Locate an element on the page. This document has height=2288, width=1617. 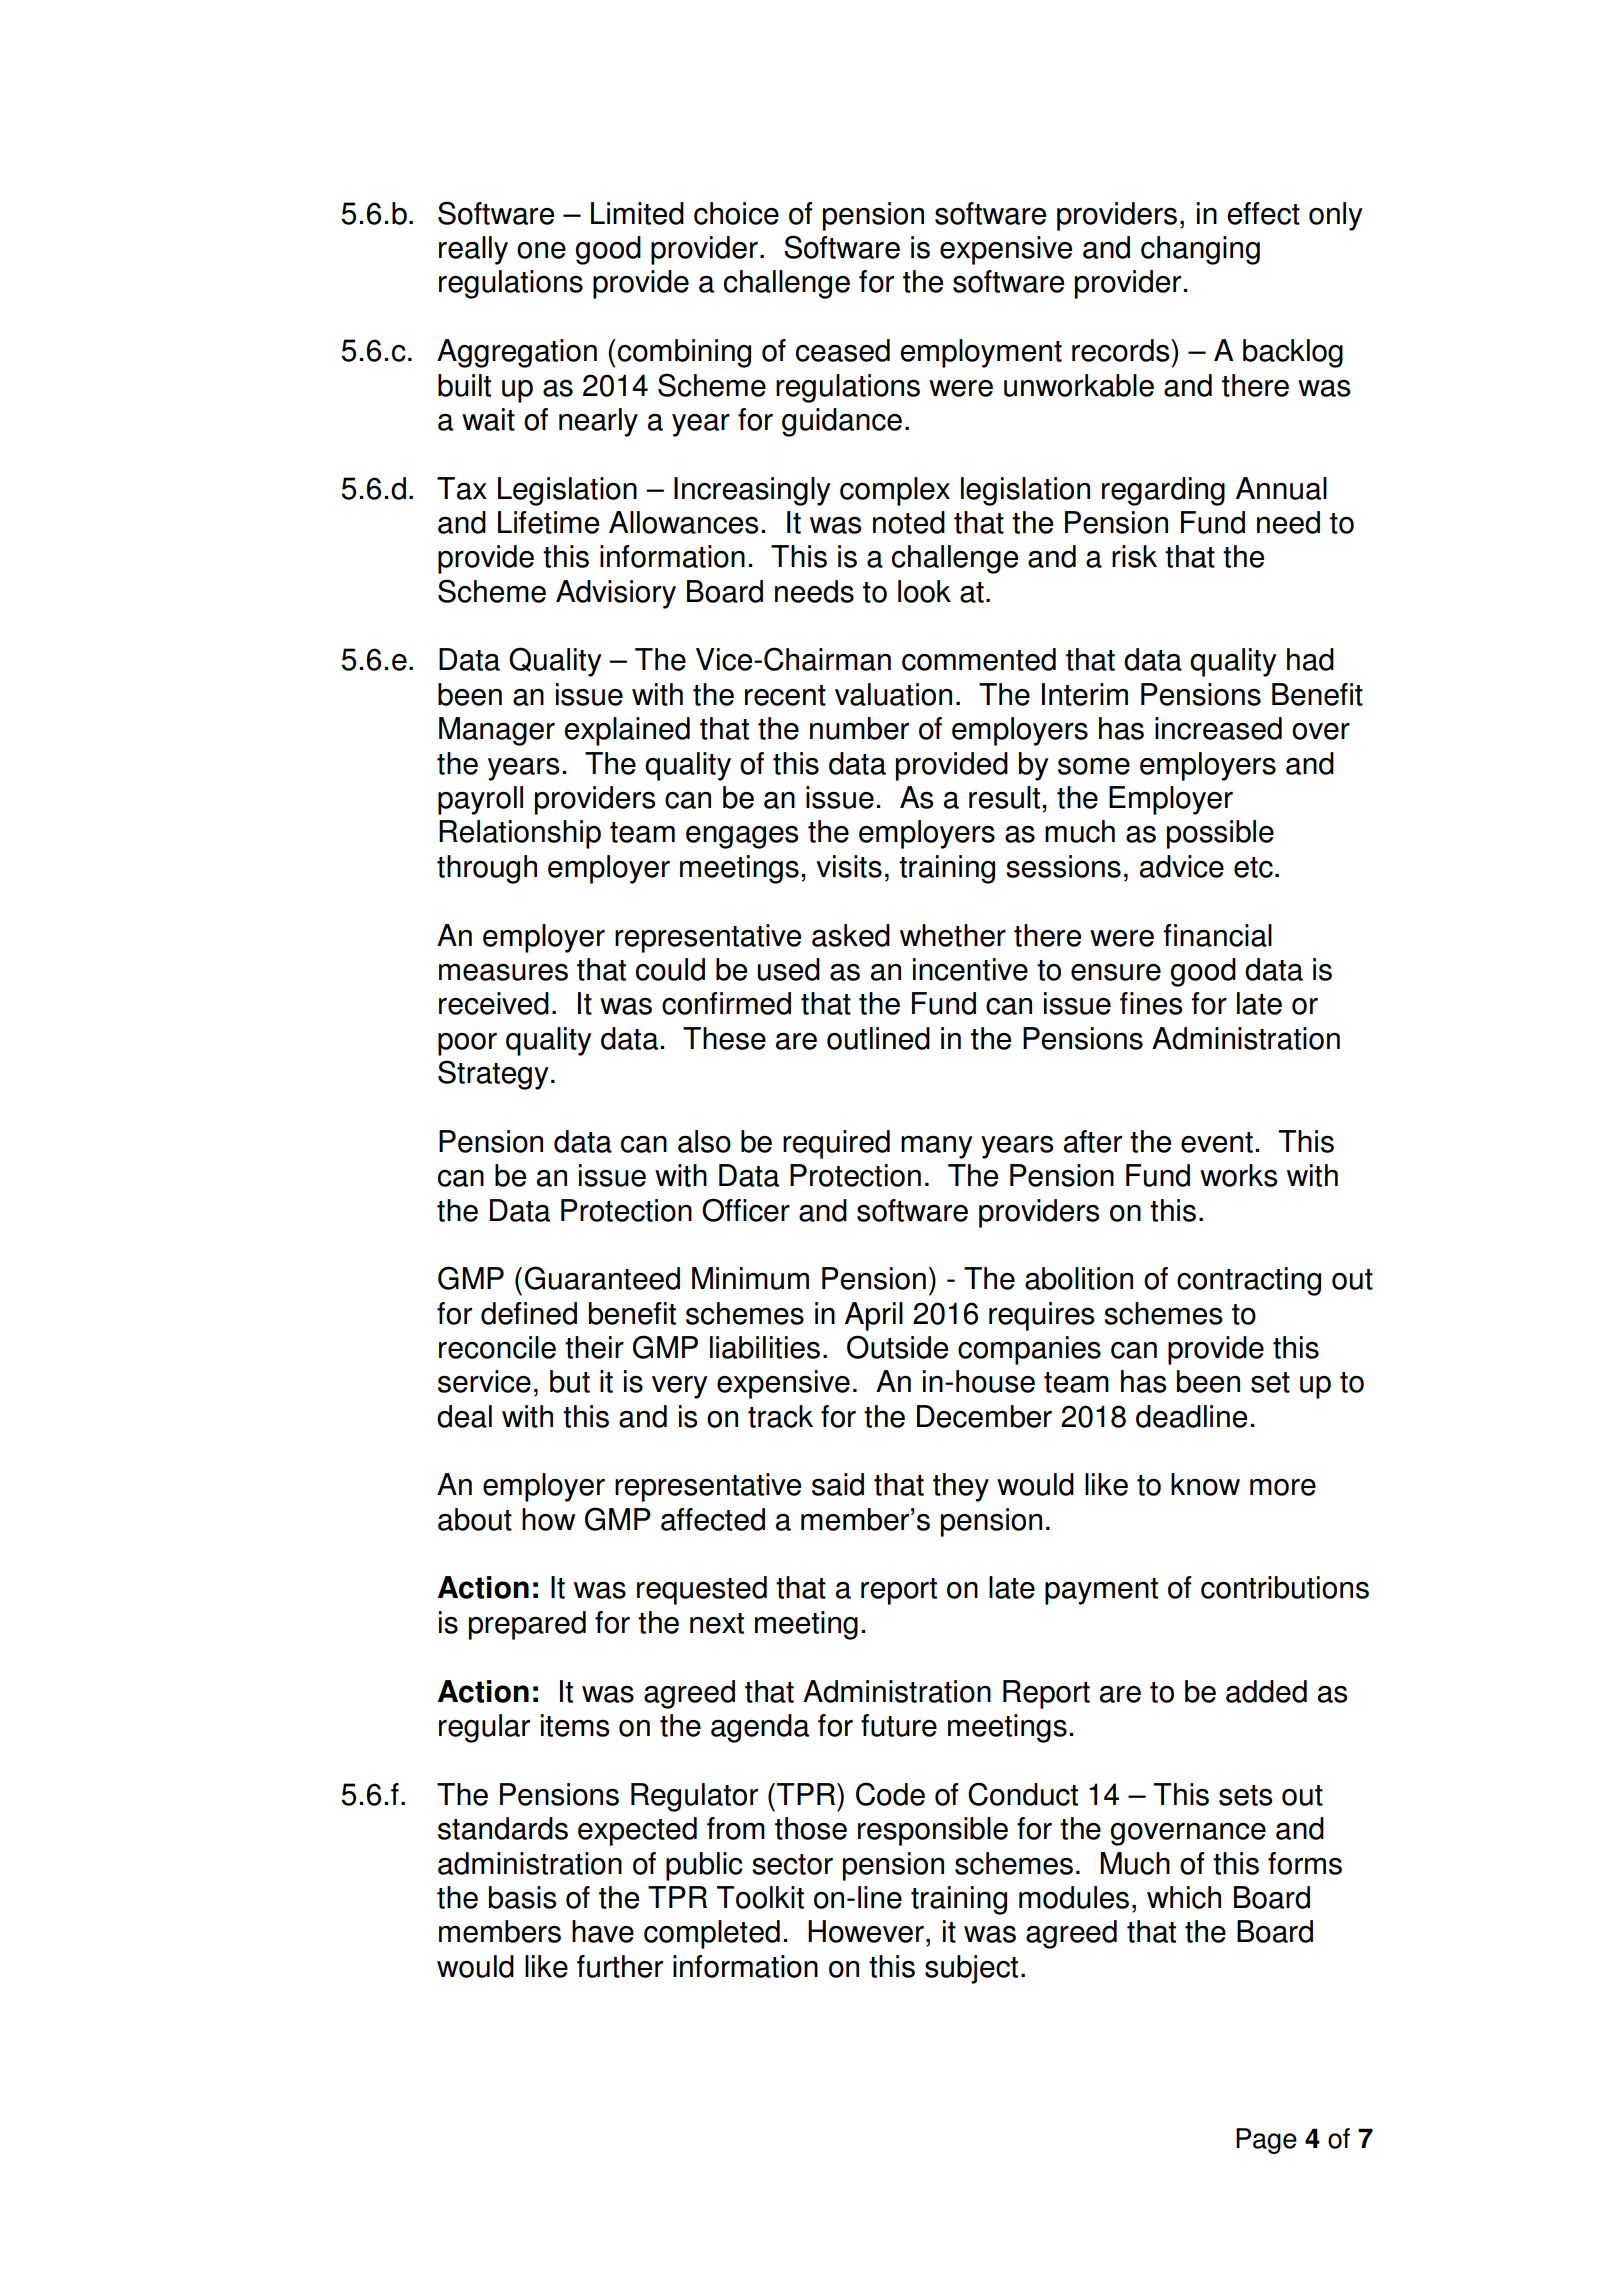
Guaranteed is located at coordinates (602, 1278).
